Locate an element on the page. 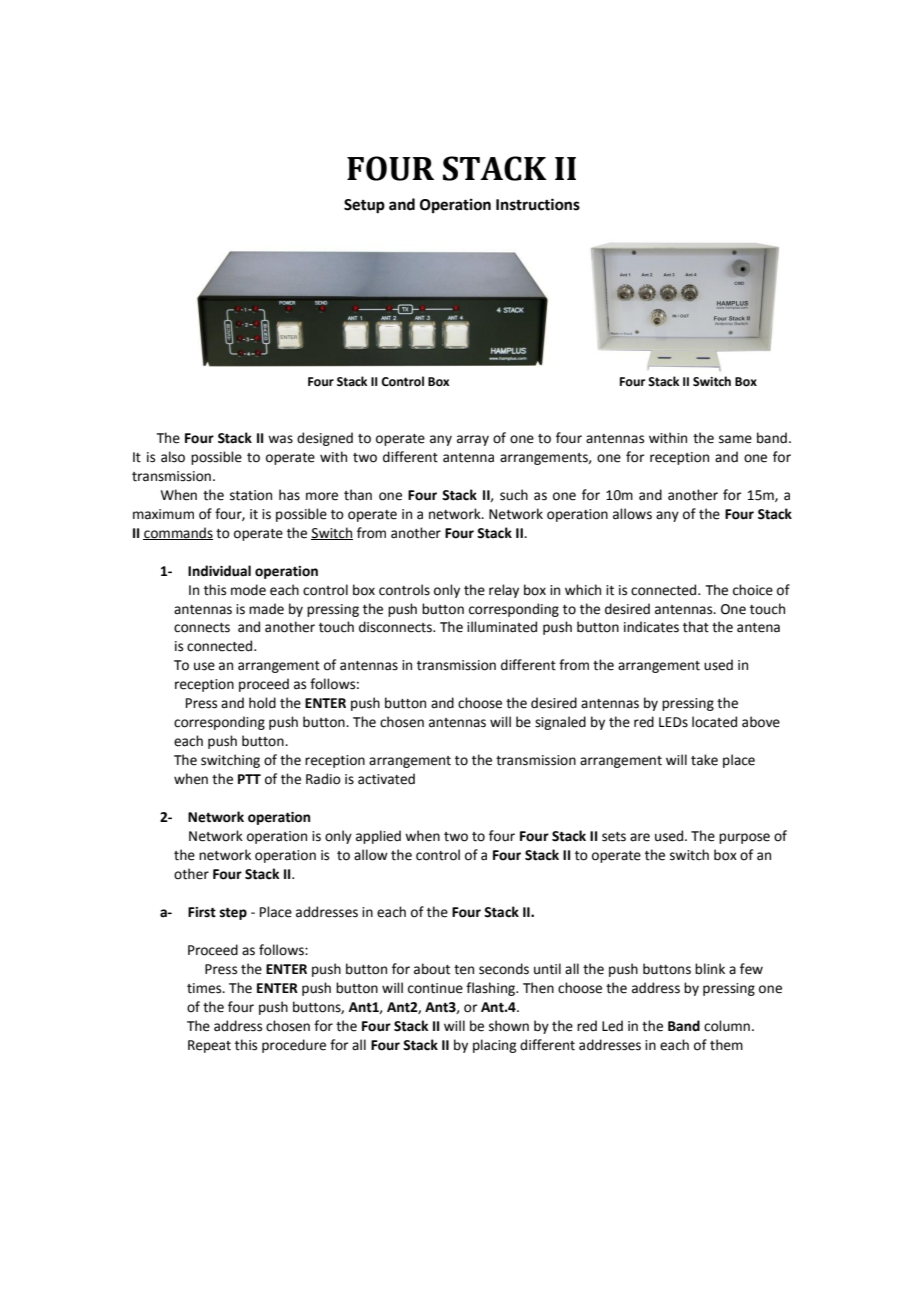  illuminated is located at coordinates (502, 627).
